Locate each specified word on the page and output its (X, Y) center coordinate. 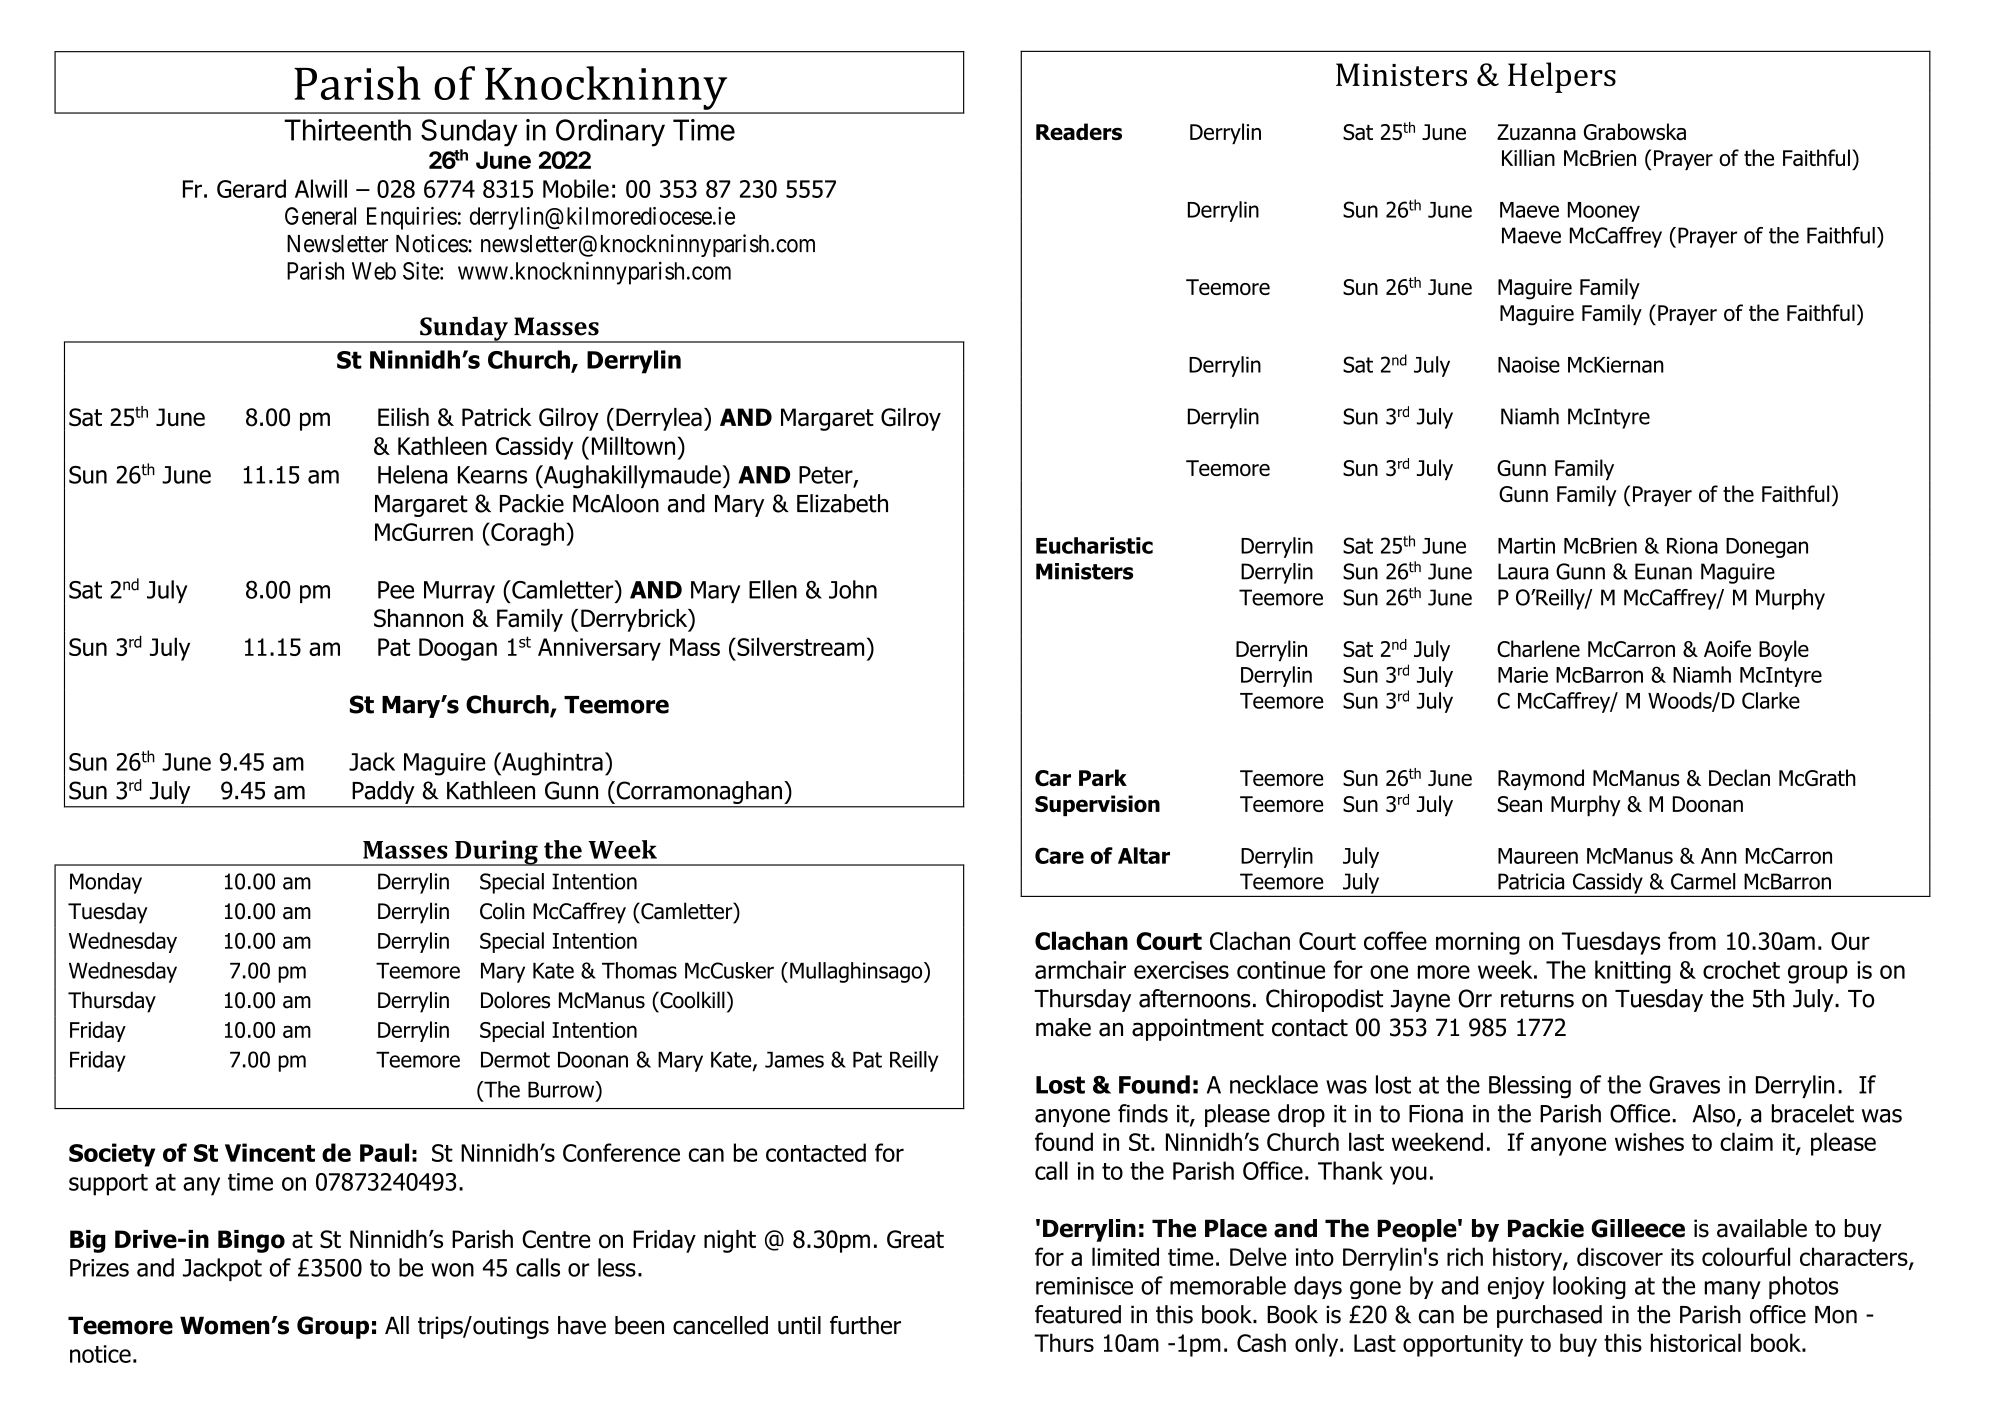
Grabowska (1635, 131)
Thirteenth (347, 130)
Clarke (1771, 700)
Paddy (383, 792)
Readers (1079, 131)
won (452, 1270)
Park (1103, 777)
